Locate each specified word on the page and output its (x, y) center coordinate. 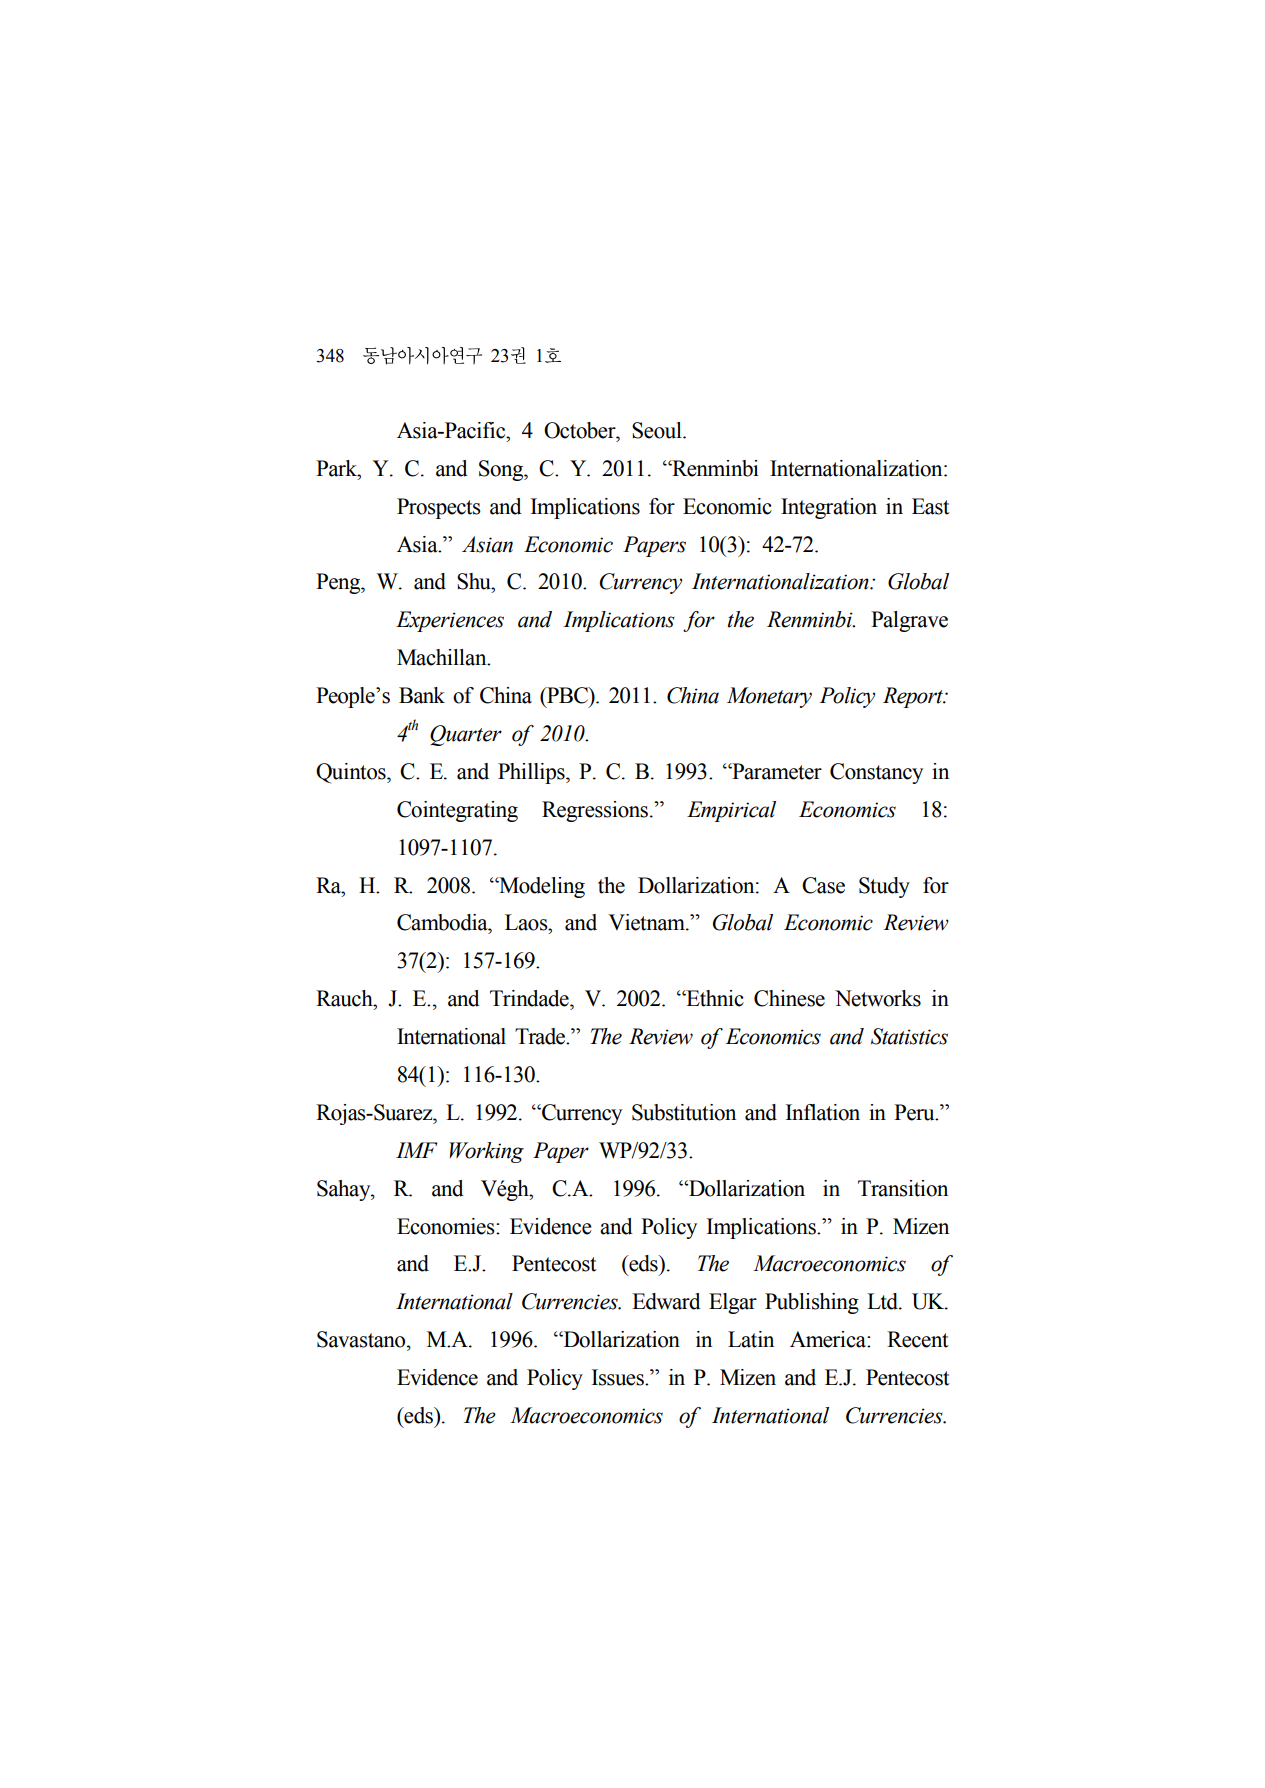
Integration (829, 508)
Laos (527, 922)
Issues (619, 1377)
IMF (416, 1150)
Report (914, 697)
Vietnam (648, 922)
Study (884, 887)
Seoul (658, 430)
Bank (422, 695)
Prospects (439, 508)
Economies (447, 1226)
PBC (567, 695)
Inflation (823, 1112)
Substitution (684, 1112)
